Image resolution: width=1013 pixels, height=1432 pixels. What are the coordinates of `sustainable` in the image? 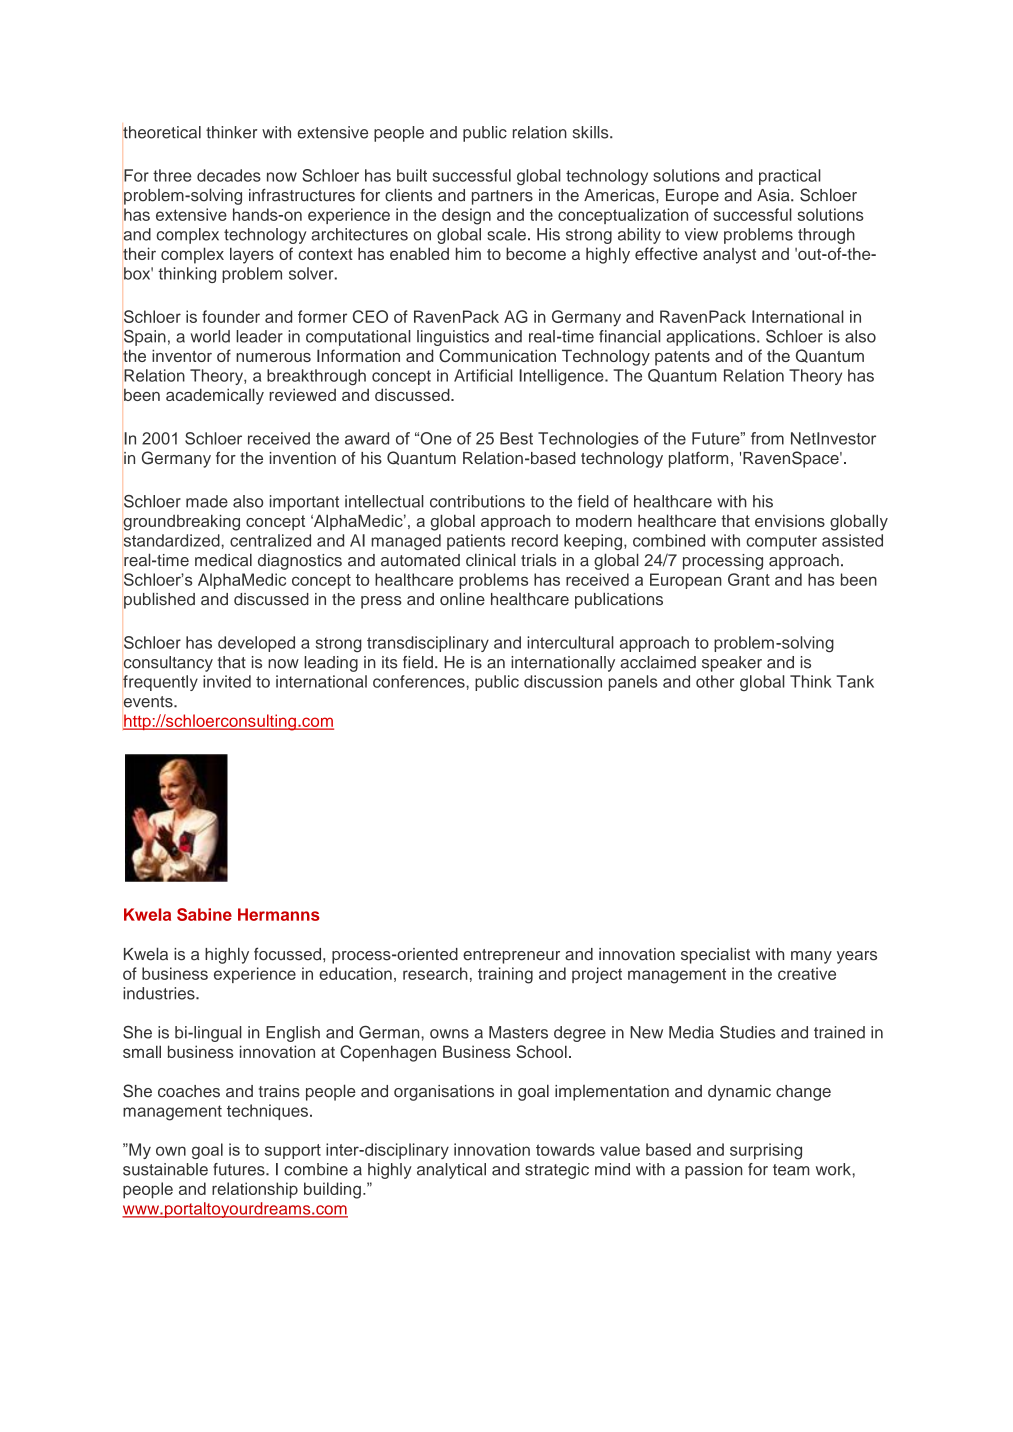 It's located at (165, 1169).
